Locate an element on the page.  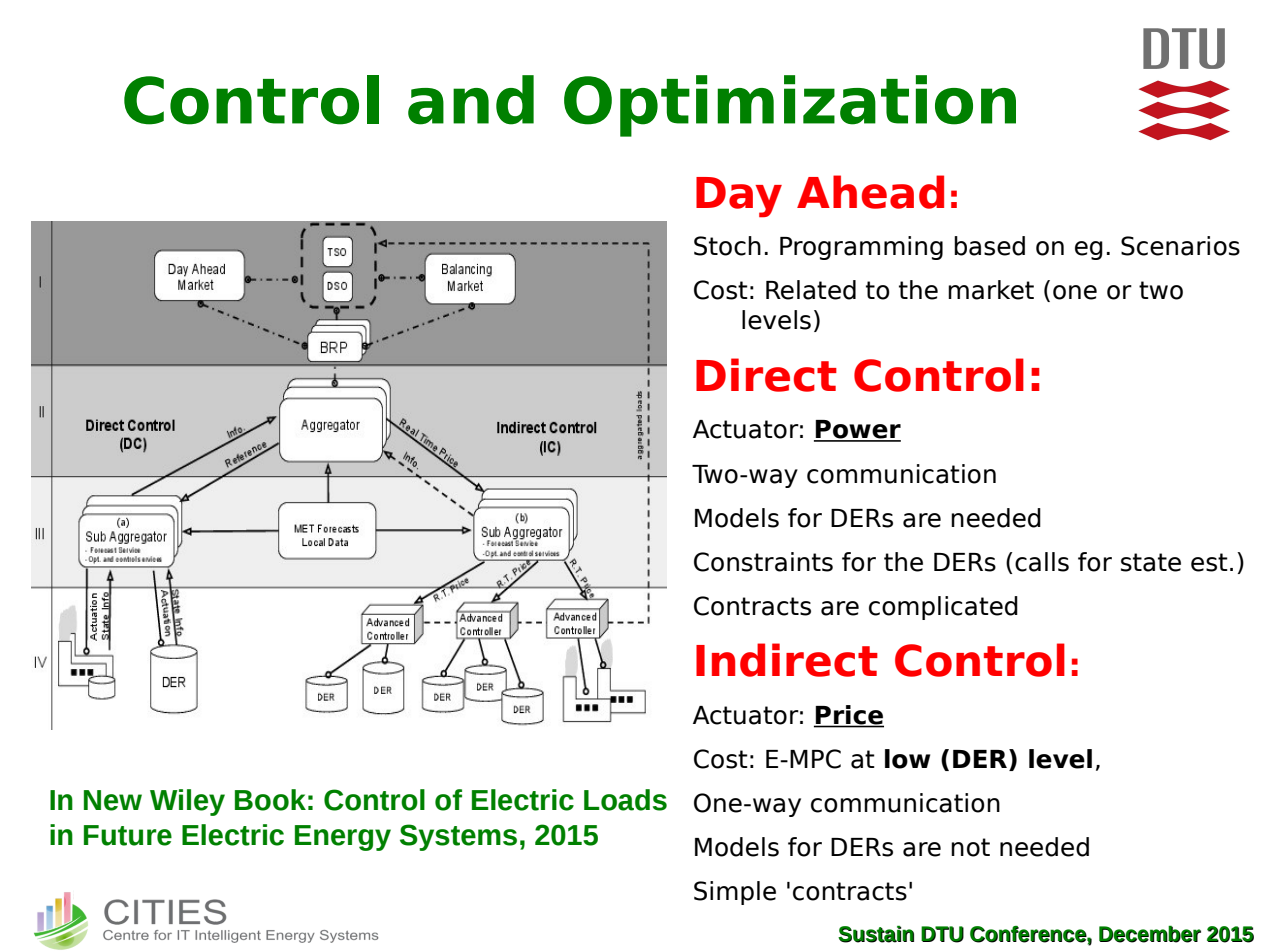
Energy is located at coordinates (343, 838).
